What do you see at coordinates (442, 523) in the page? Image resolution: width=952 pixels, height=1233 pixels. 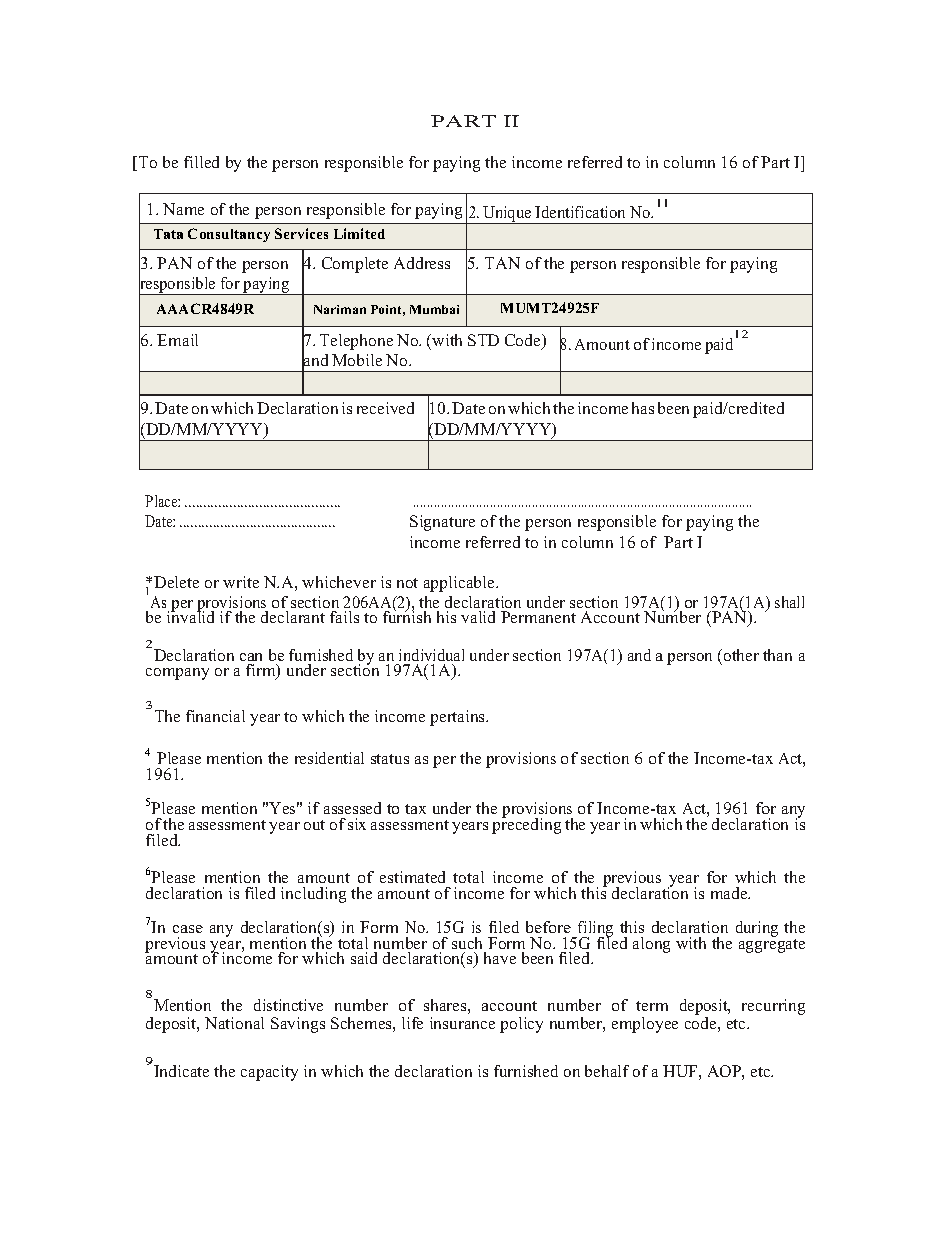 I see `Signature` at bounding box center [442, 523].
